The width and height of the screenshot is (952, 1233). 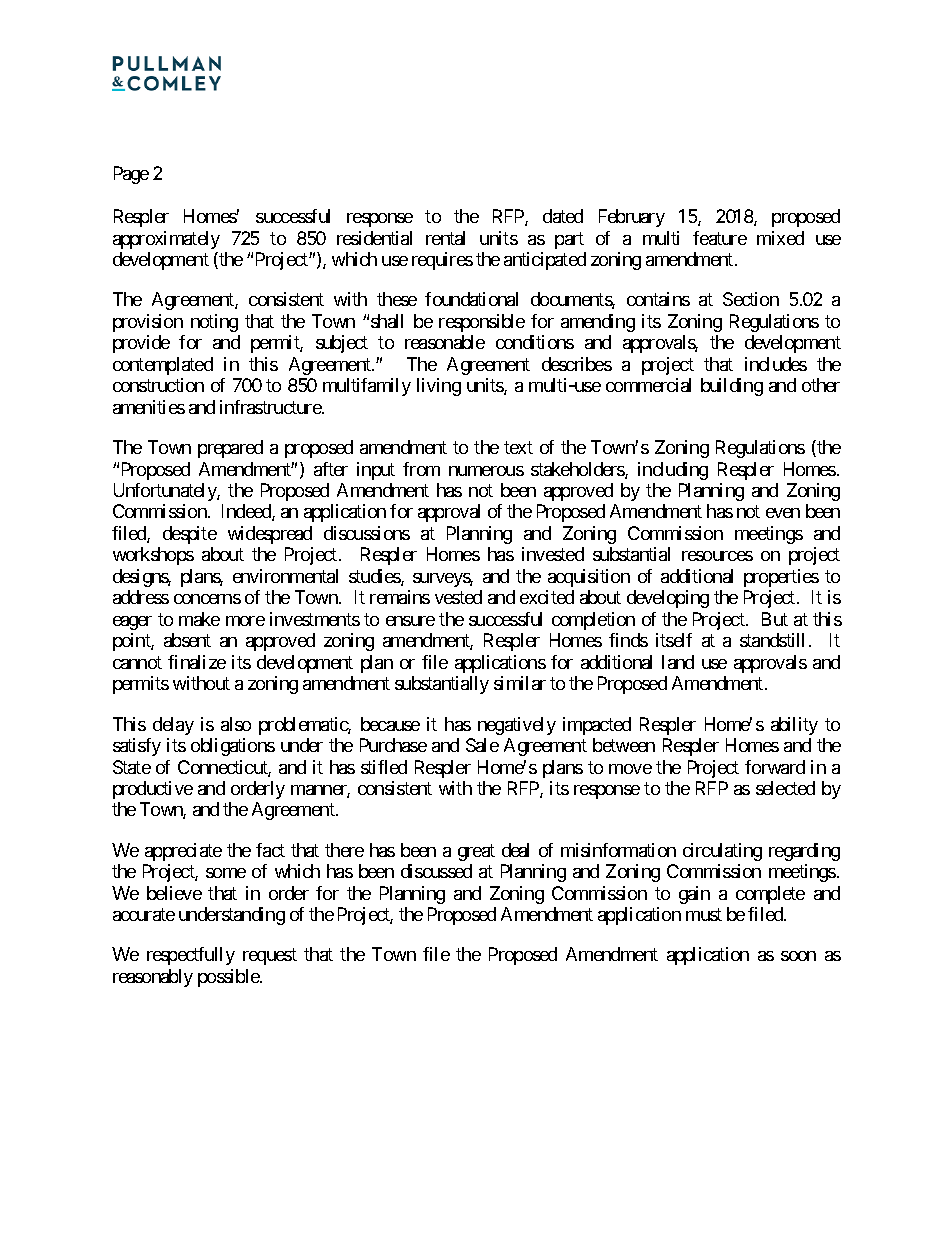 What do you see at coordinates (445, 238) in the screenshot?
I see `rental` at bounding box center [445, 238].
